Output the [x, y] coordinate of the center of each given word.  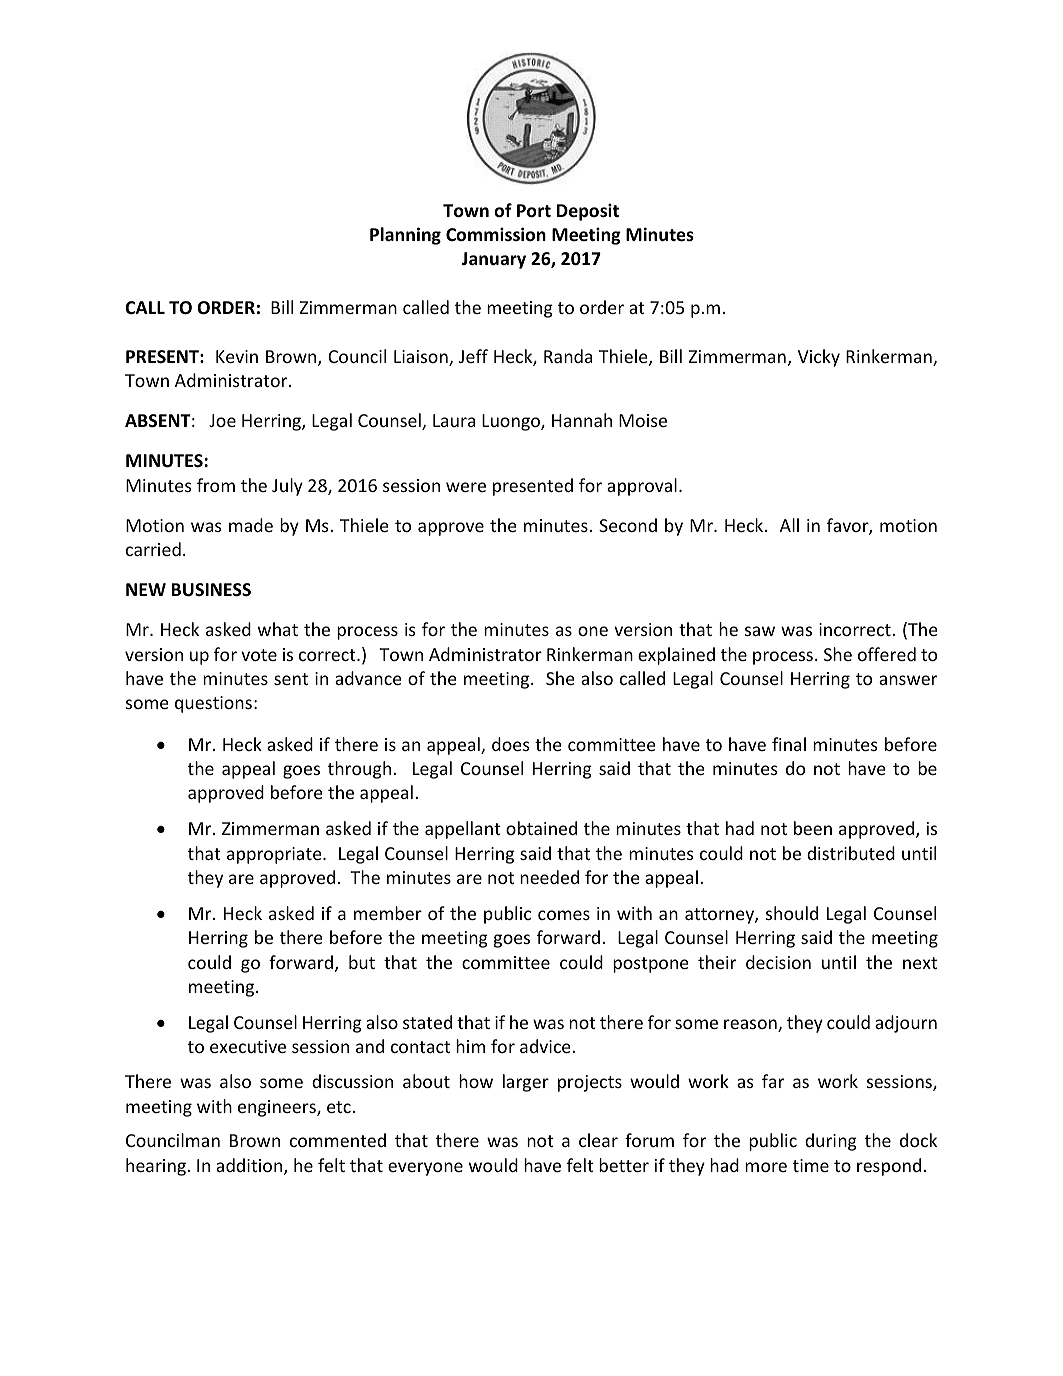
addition [250, 1166]
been [813, 828]
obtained [541, 828]
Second [628, 525]
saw [760, 631]
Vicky [819, 358]
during [831, 1142]
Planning [405, 236]
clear [598, 1140]
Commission [496, 234]
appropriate [275, 855]
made [251, 525]
